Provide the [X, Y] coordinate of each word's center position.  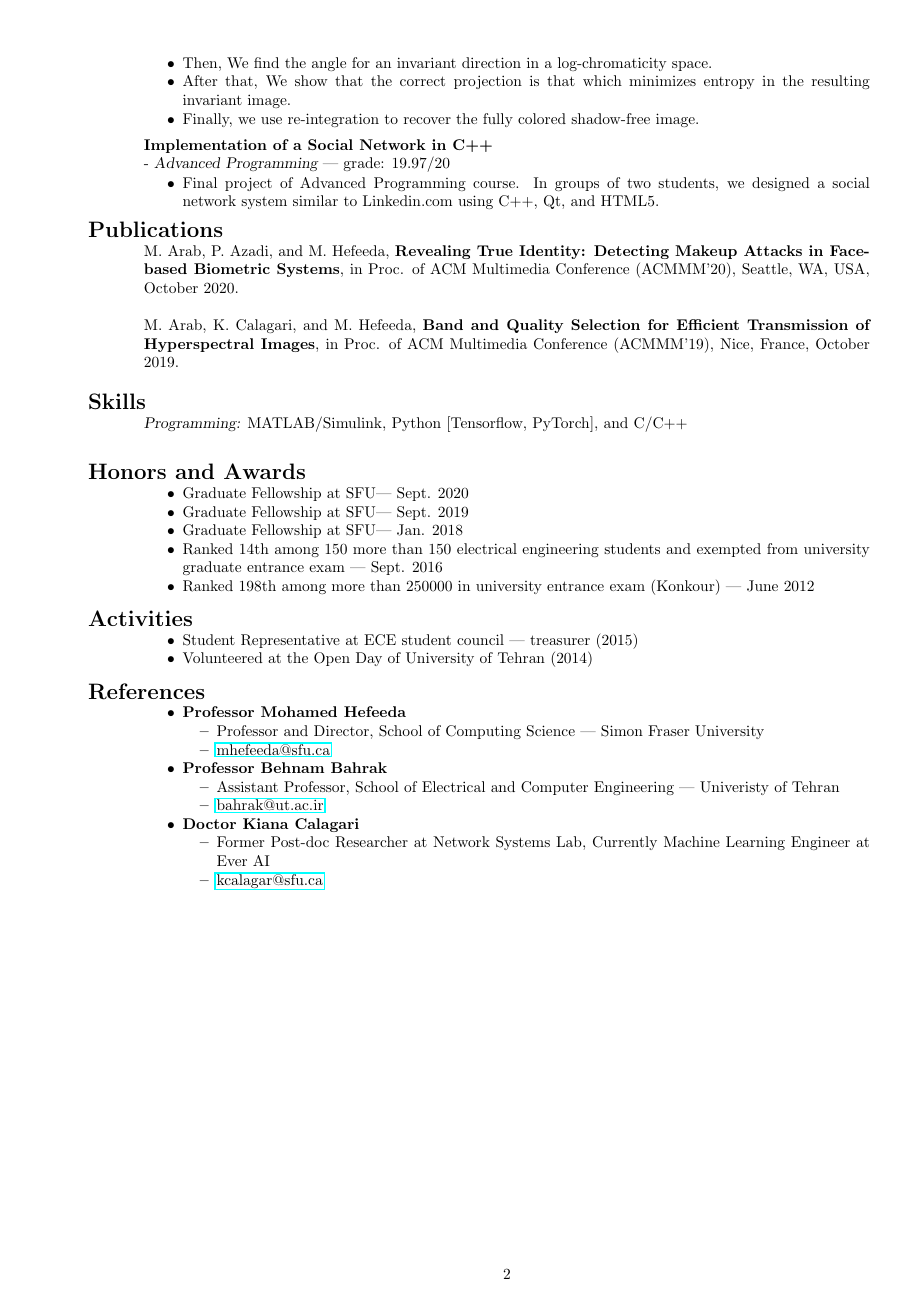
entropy [729, 83]
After [200, 80]
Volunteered [223, 657]
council [480, 639]
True [495, 250]
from [782, 548]
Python [416, 424]
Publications [155, 229]
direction [491, 62]
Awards [264, 471]
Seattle [766, 269]
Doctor [209, 823]
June [762, 586]
